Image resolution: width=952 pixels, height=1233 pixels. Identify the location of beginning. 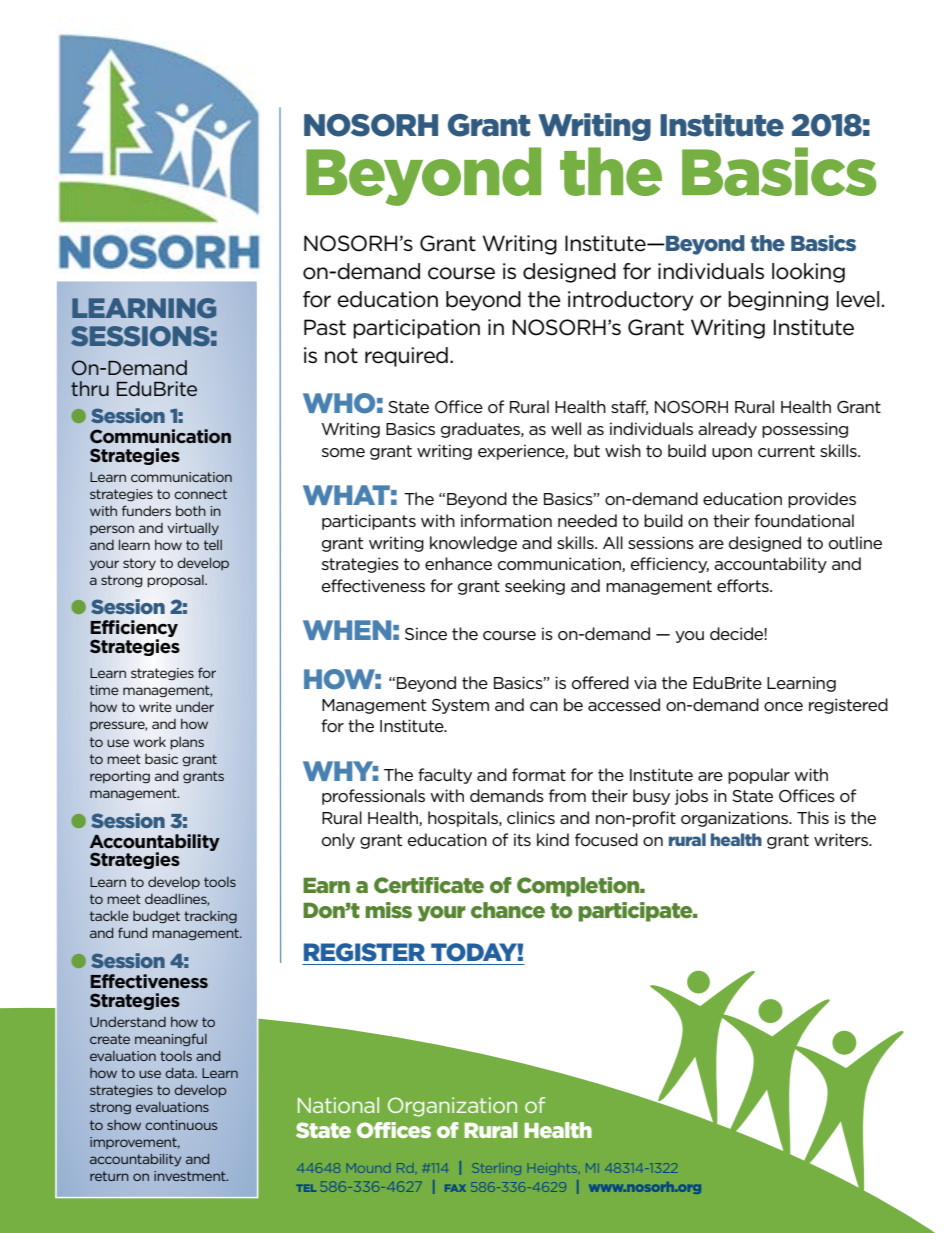
(778, 301).
